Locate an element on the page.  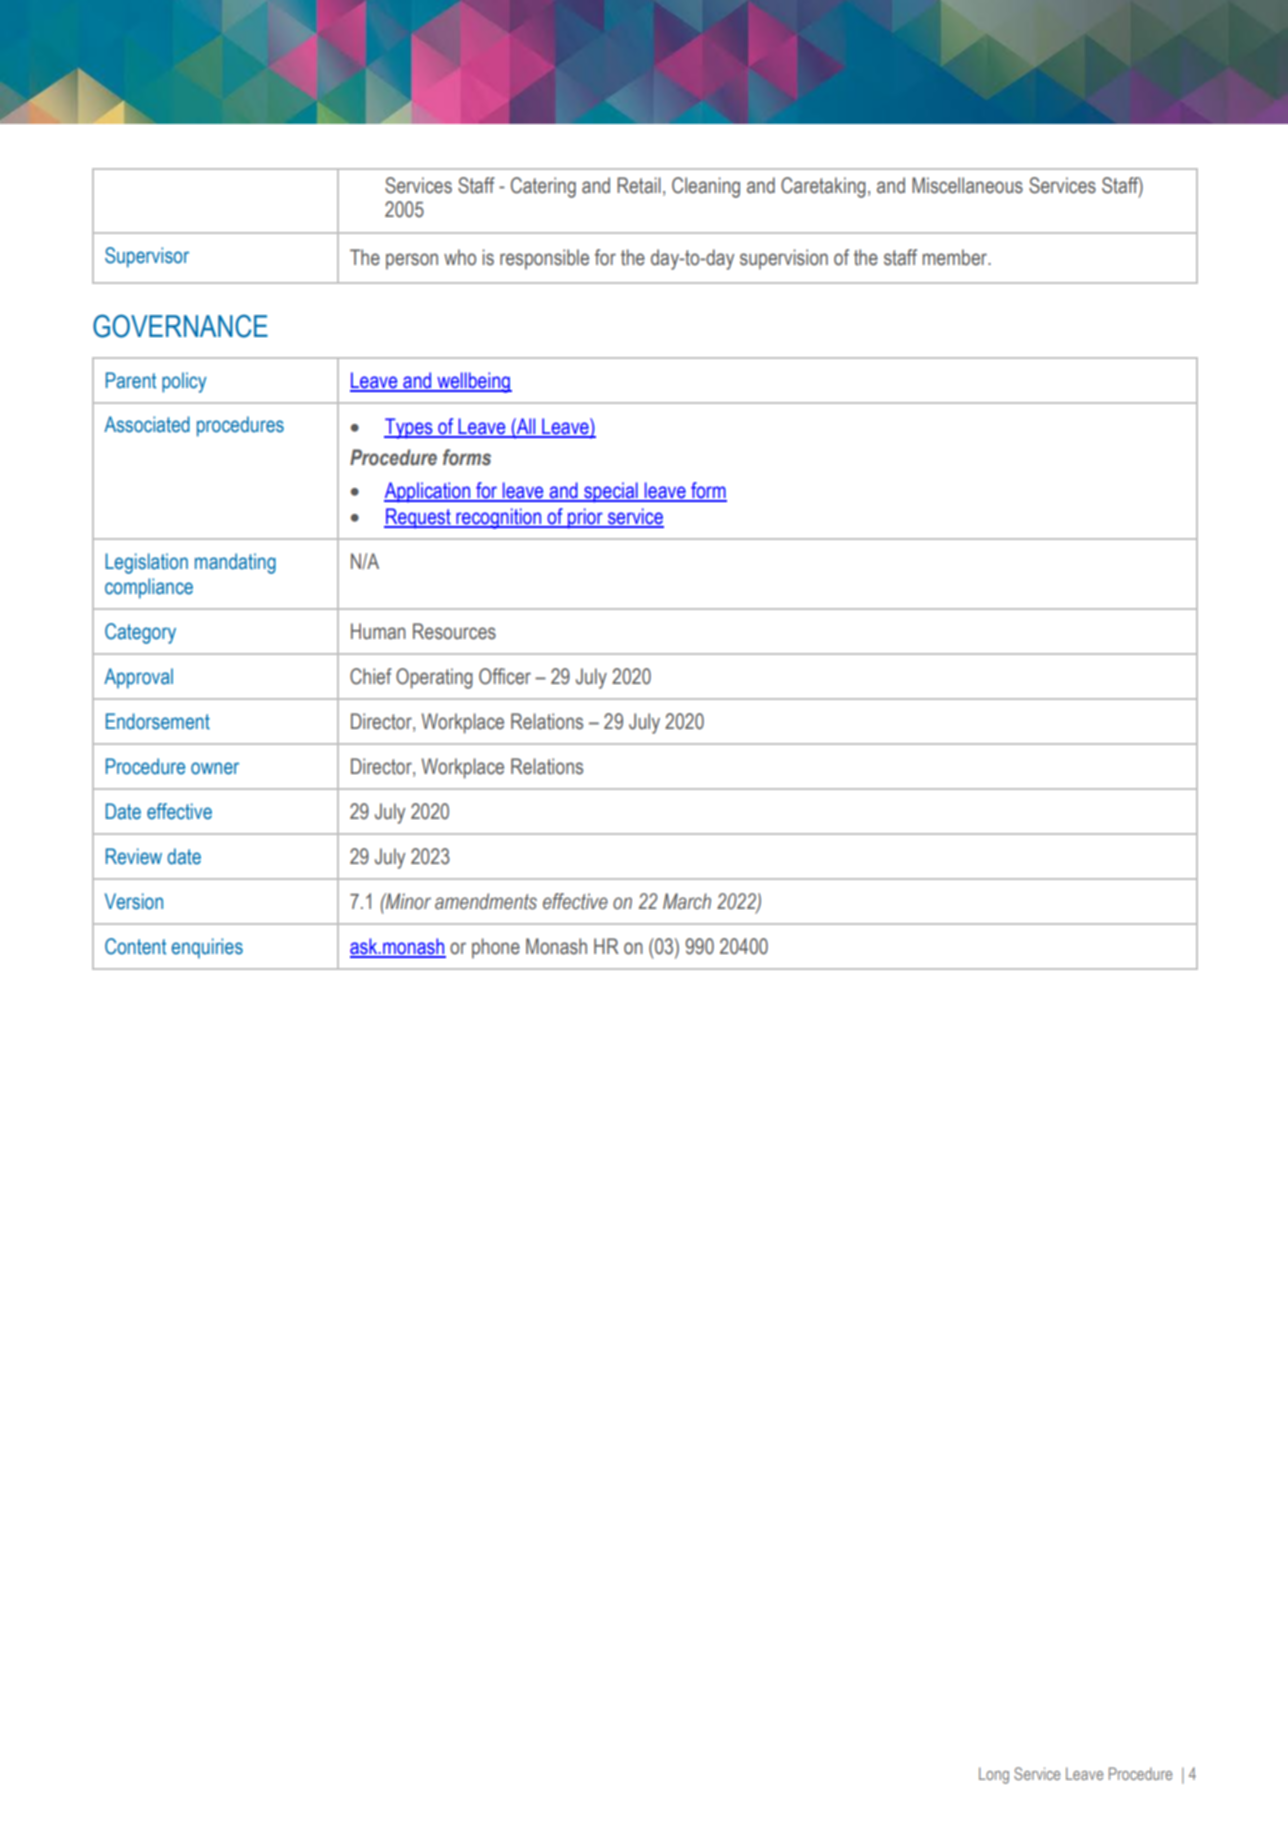
March is located at coordinates (687, 901).
